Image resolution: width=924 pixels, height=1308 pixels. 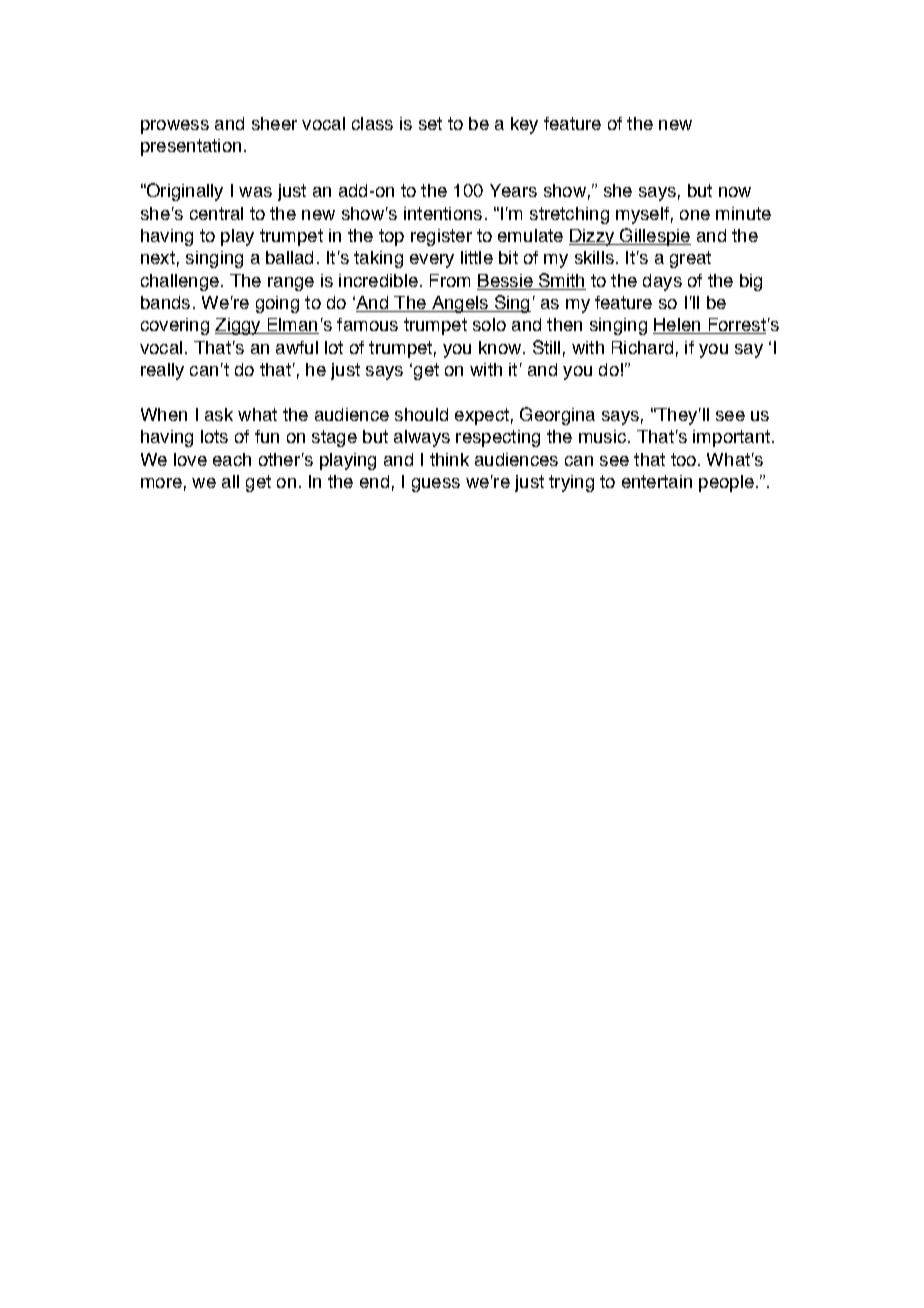 I want to click on key, so click(x=524, y=125).
